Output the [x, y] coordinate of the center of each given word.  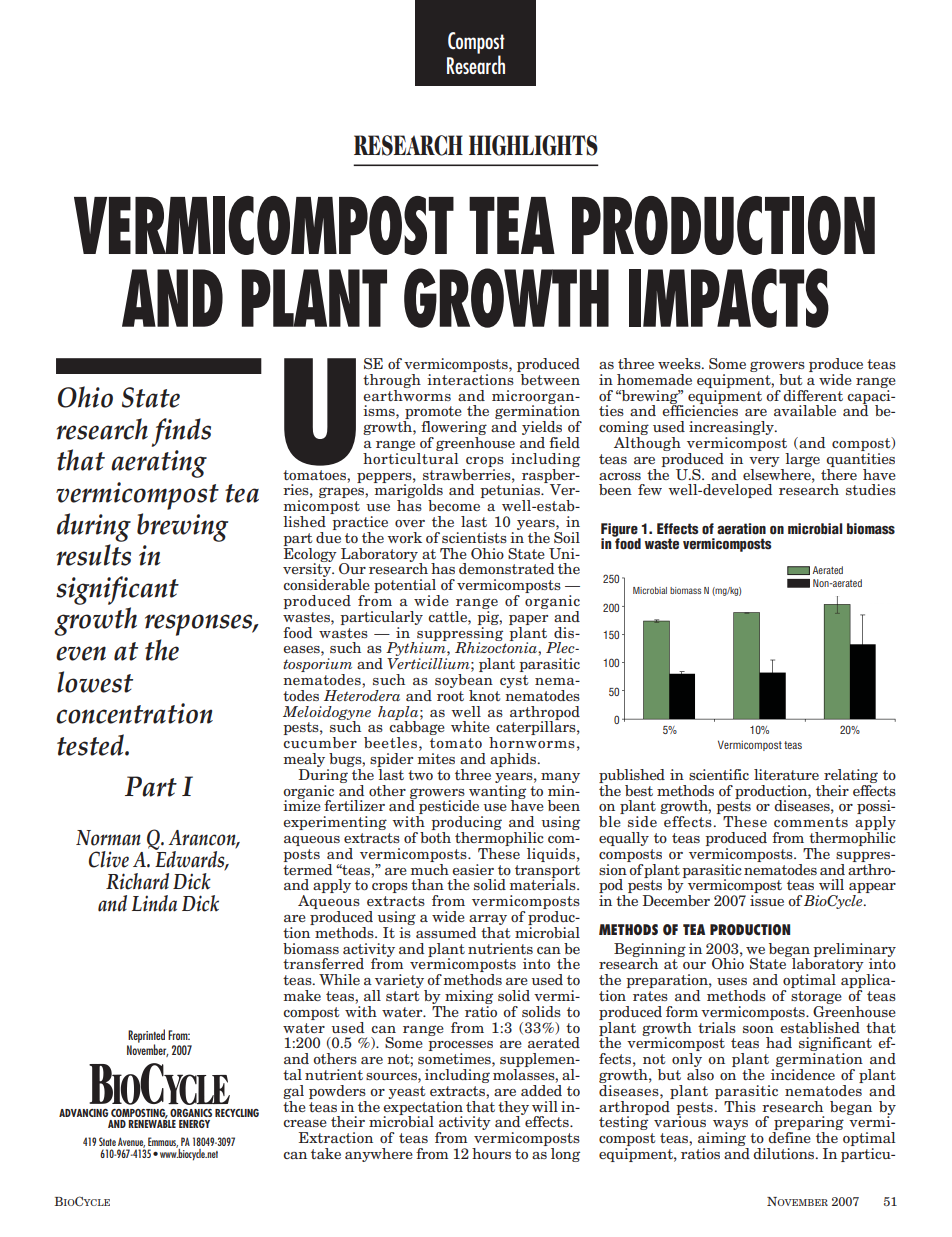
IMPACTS [729, 298]
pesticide [449, 808]
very [764, 462]
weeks [680, 363]
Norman [108, 838]
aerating [159, 464]
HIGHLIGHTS [533, 145]
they [513, 1109]
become [454, 505]
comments [811, 822]
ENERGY [194, 1124]
